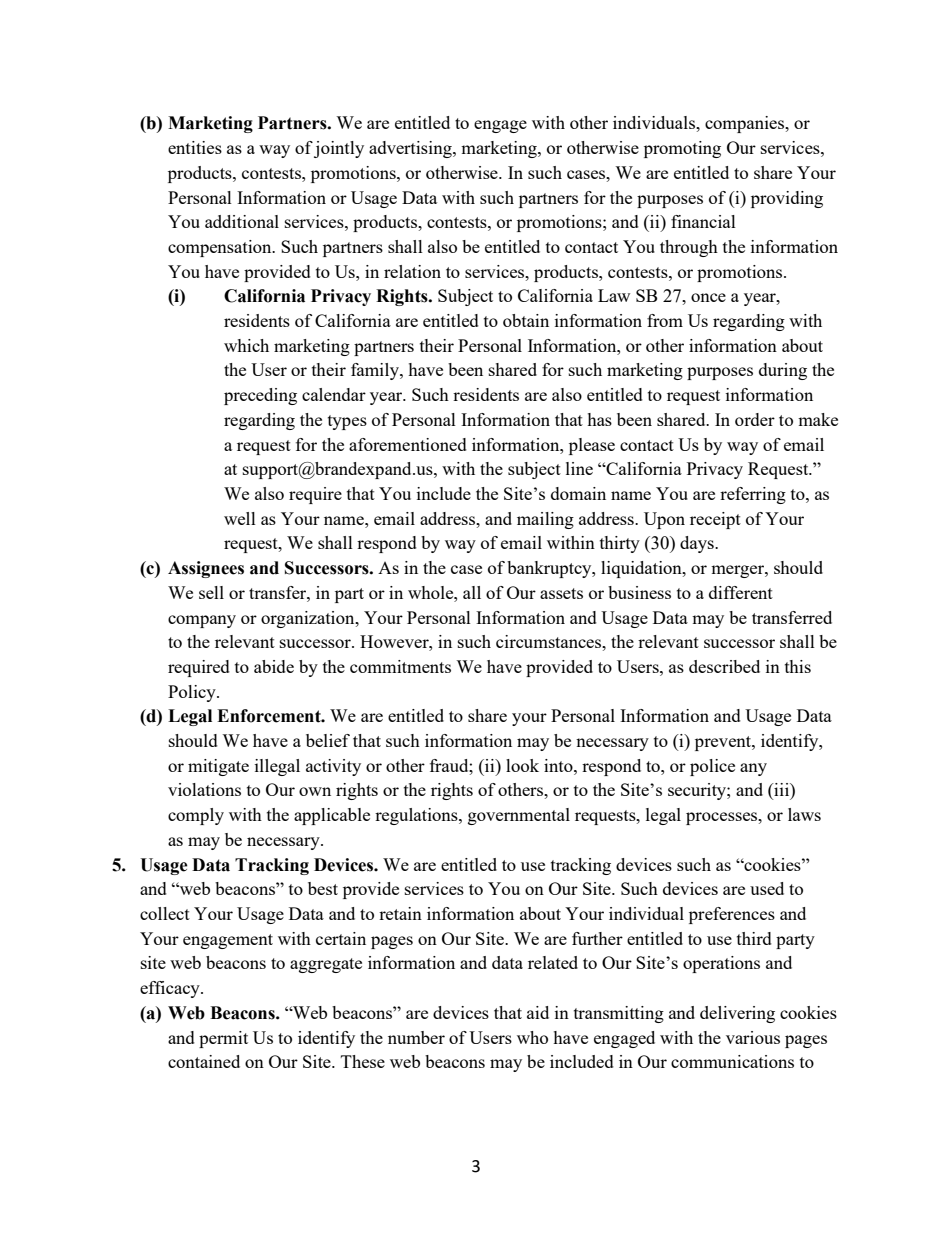  Describe the element at coordinates (746, 124) in the screenshot. I see `companies` at that location.
